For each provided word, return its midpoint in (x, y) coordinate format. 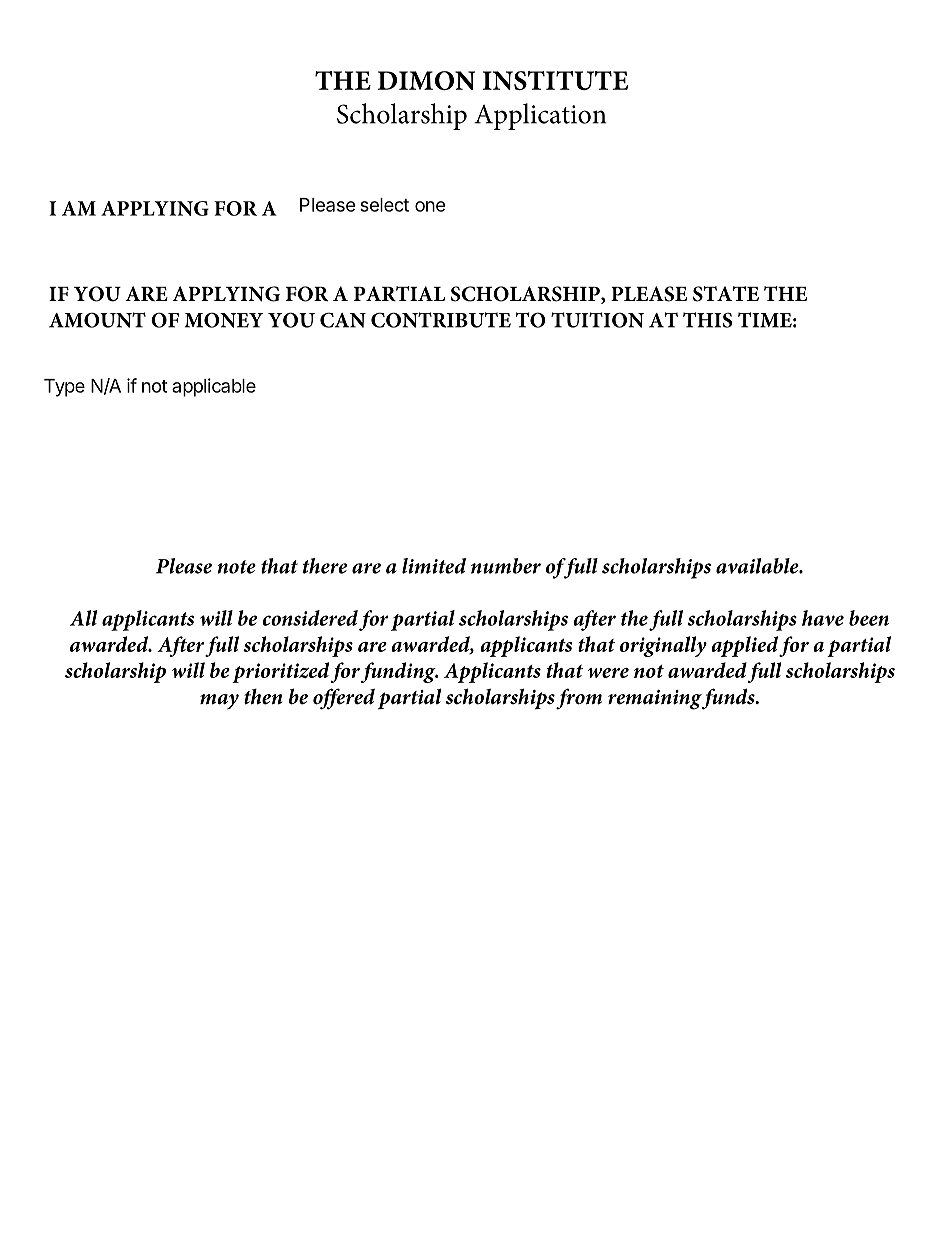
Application (540, 116)
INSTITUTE (555, 80)
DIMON (426, 80)
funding (399, 672)
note (237, 567)
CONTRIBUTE (441, 320)
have (823, 618)
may (219, 701)
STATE (726, 294)
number (506, 566)
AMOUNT (97, 320)
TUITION (597, 320)
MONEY (223, 320)
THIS (708, 320)
